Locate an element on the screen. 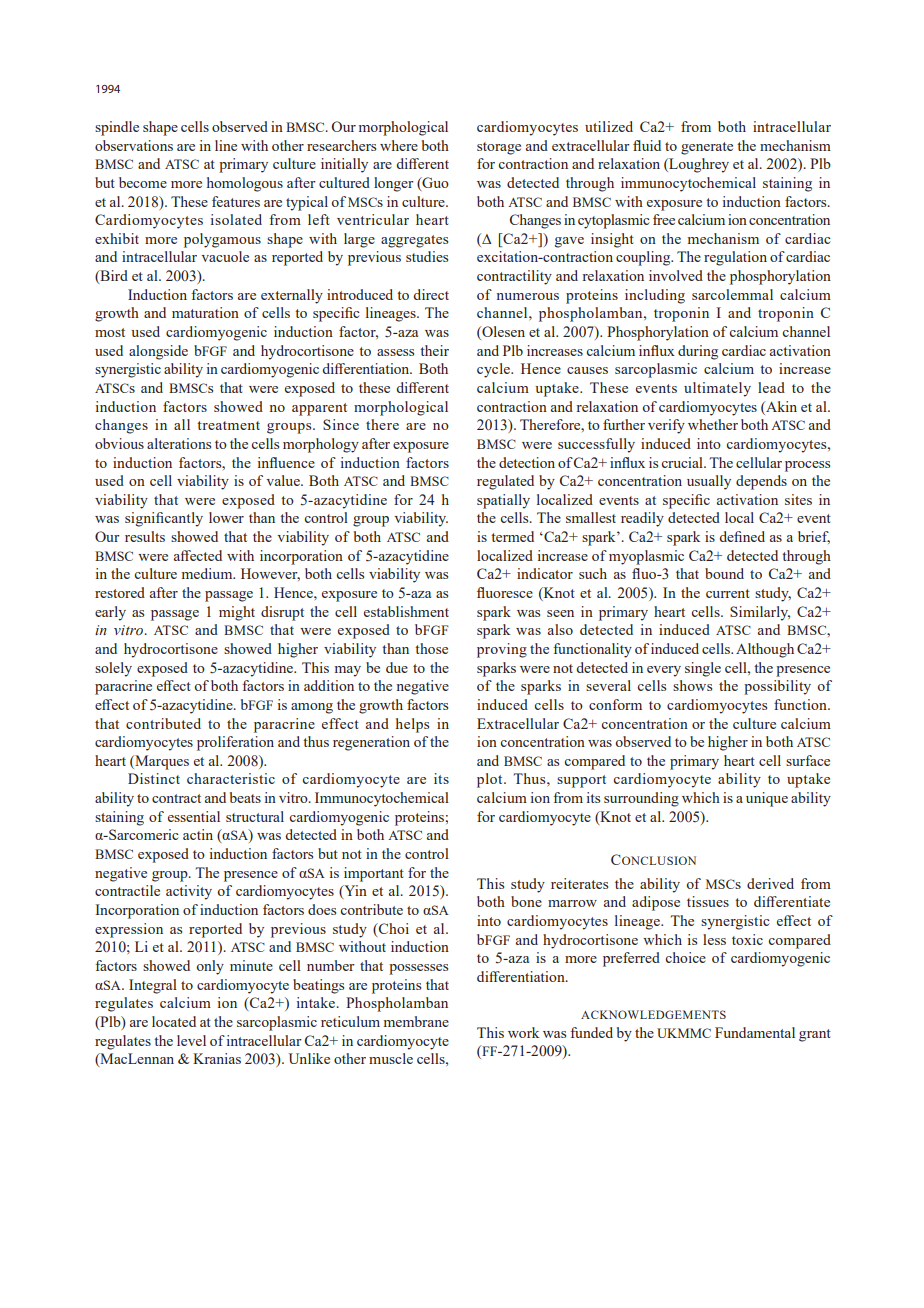 The image size is (924, 1308). whether is located at coordinates (713, 424).
